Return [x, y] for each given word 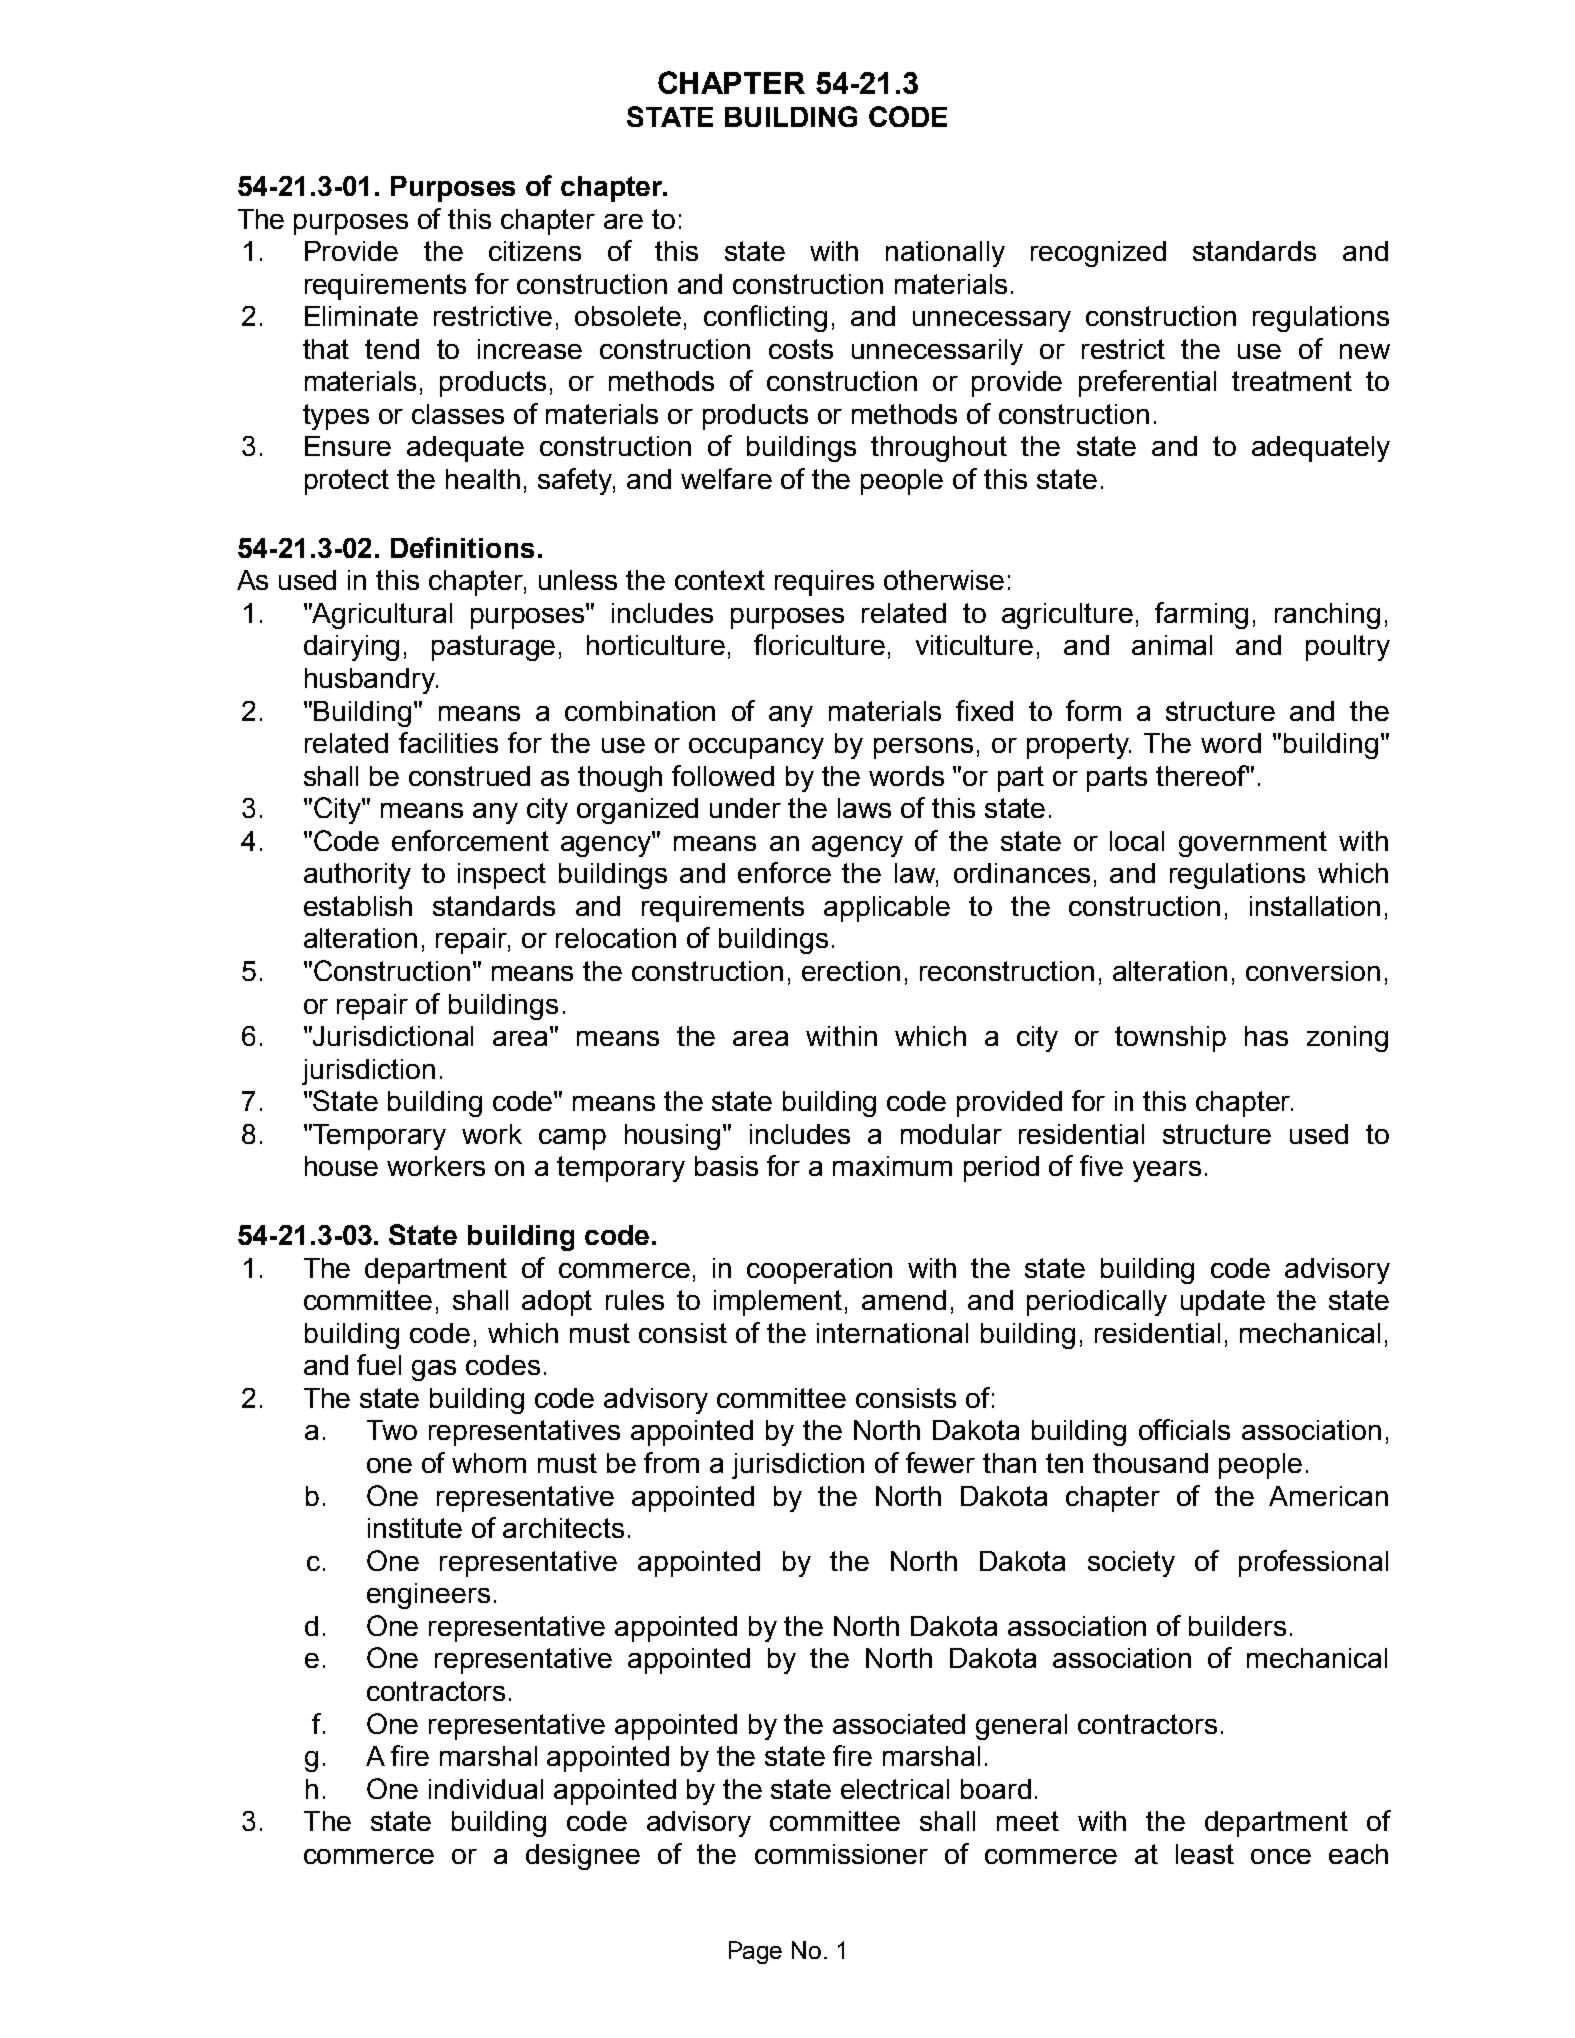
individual [486, 1789]
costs [801, 349]
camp [572, 1139]
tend [392, 349]
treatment [1292, 381]
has [1266, 1036]
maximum [892, 1166]
